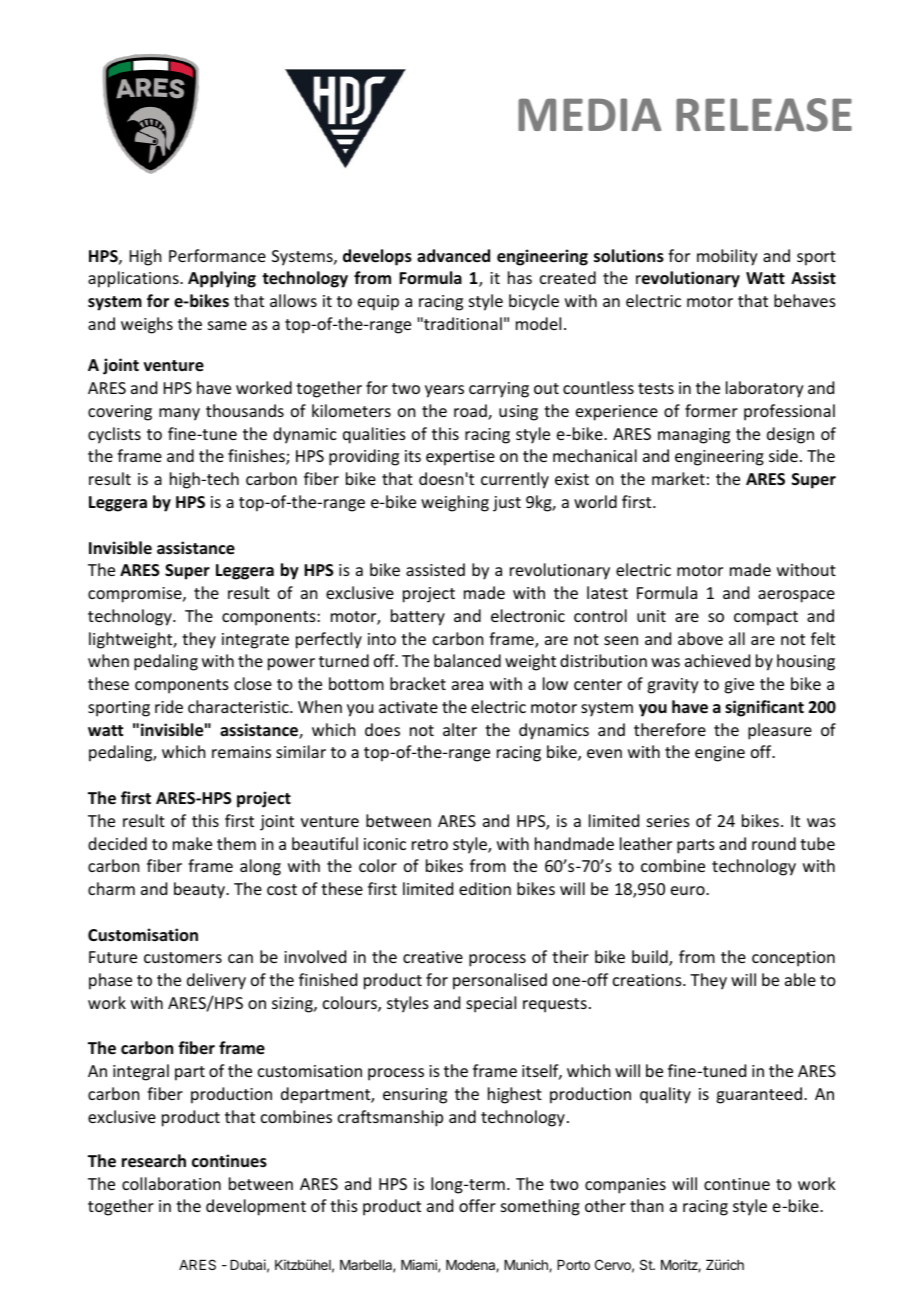 This document has height=1308, width=924. I want to click on RELEASE, so click(764, 115).
